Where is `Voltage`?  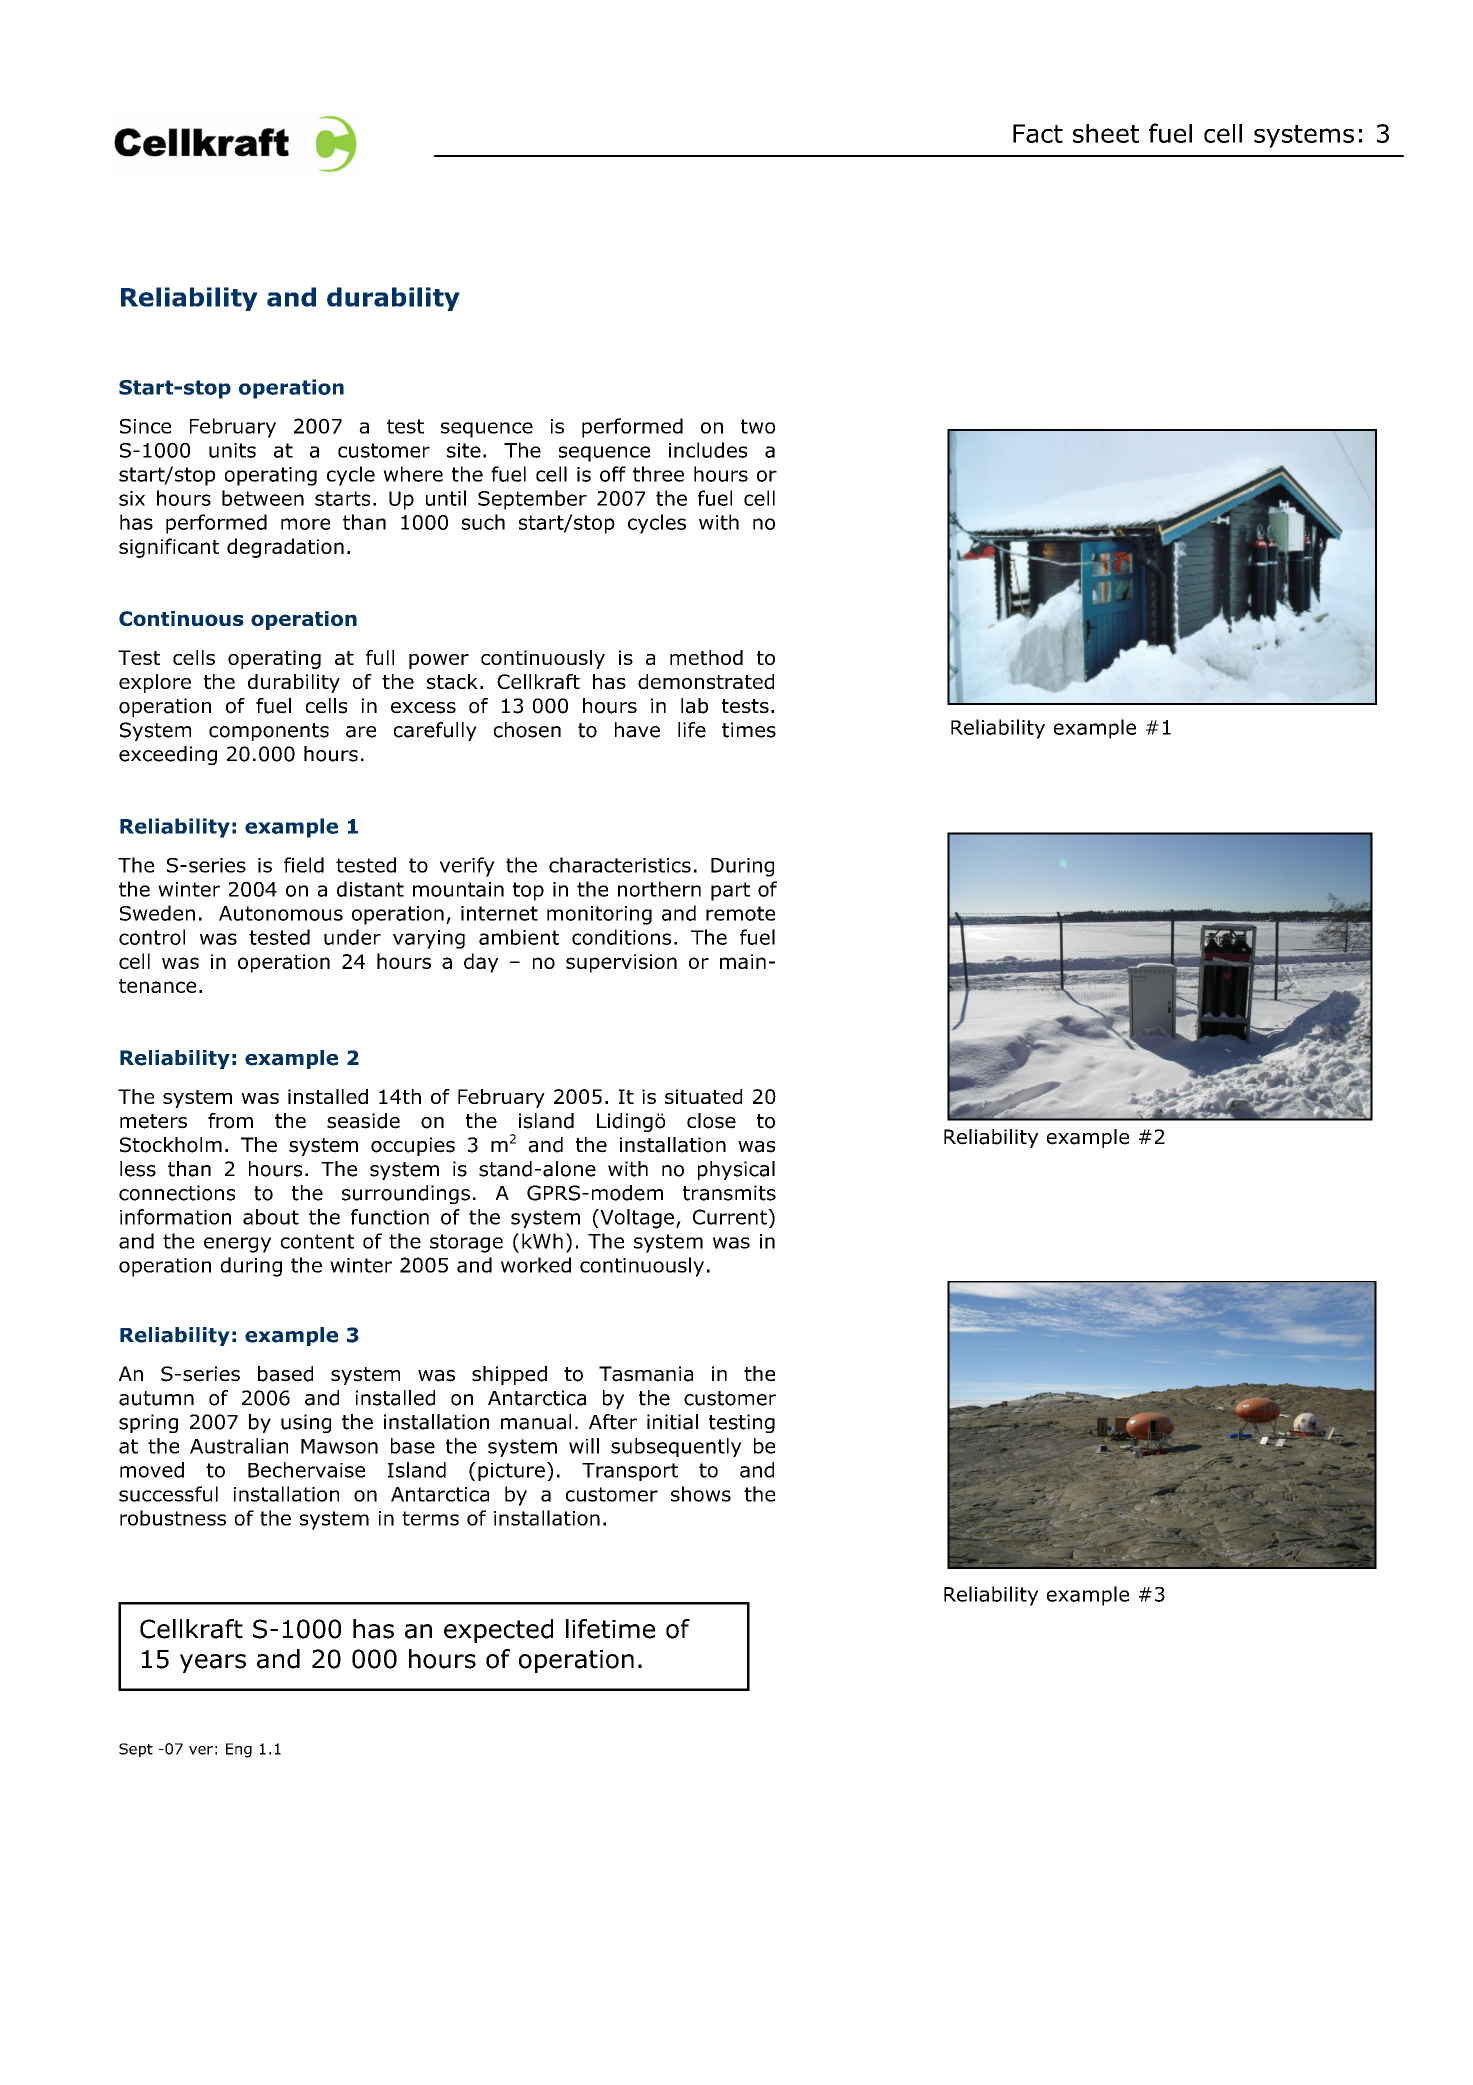 Voltage is located at coordinates (636, 1219).
